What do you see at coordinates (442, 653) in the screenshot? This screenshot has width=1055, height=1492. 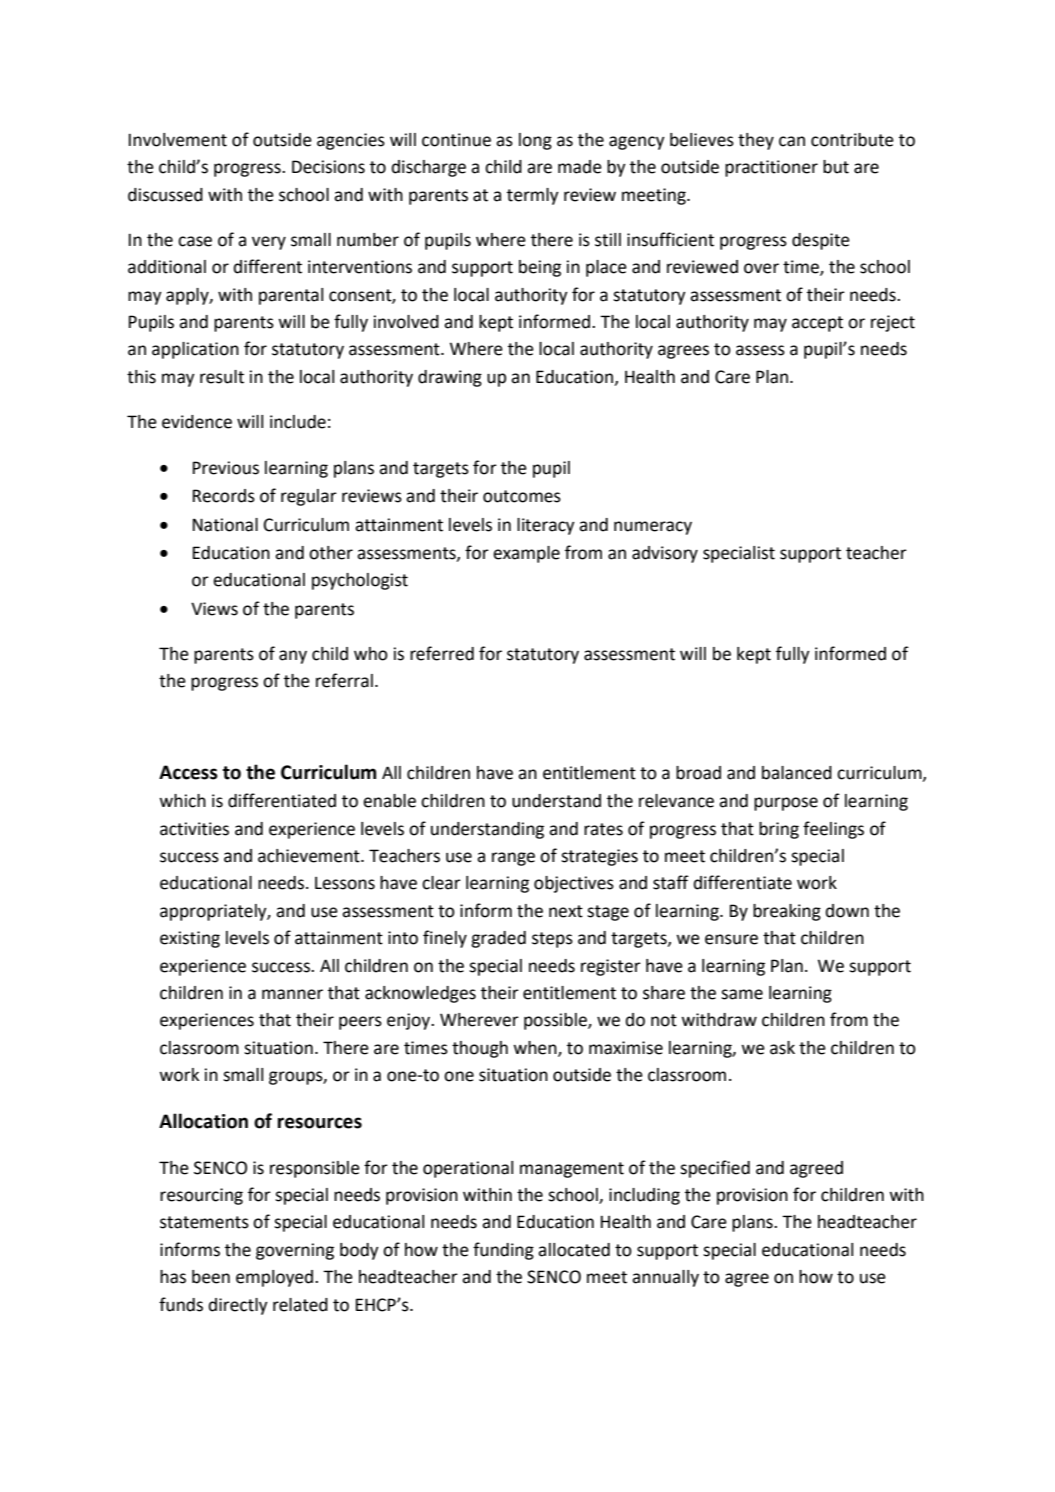 I see `referred` at bounding box center [442, 653].
